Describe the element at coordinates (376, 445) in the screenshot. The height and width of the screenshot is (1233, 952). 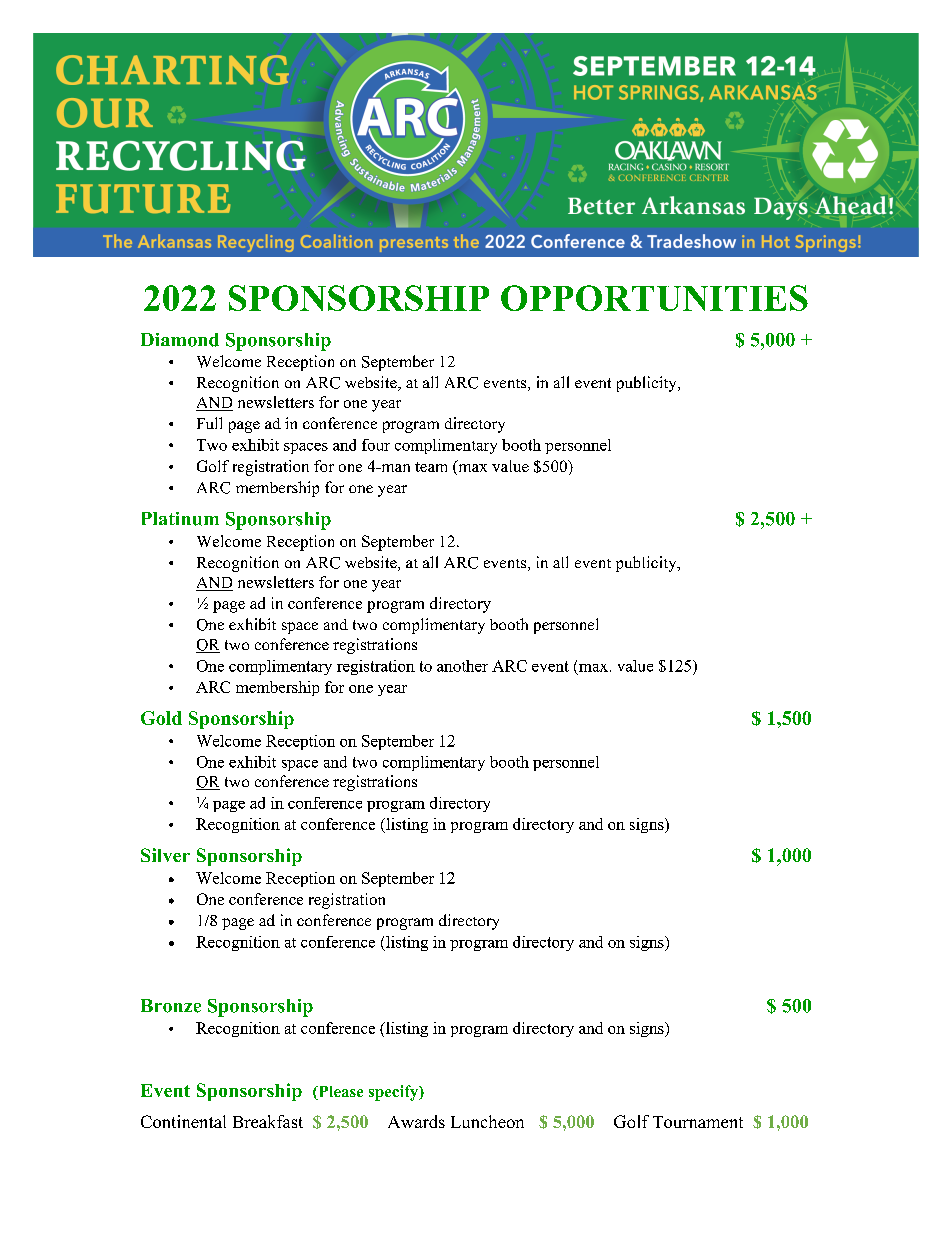
I see `four` at that location.
